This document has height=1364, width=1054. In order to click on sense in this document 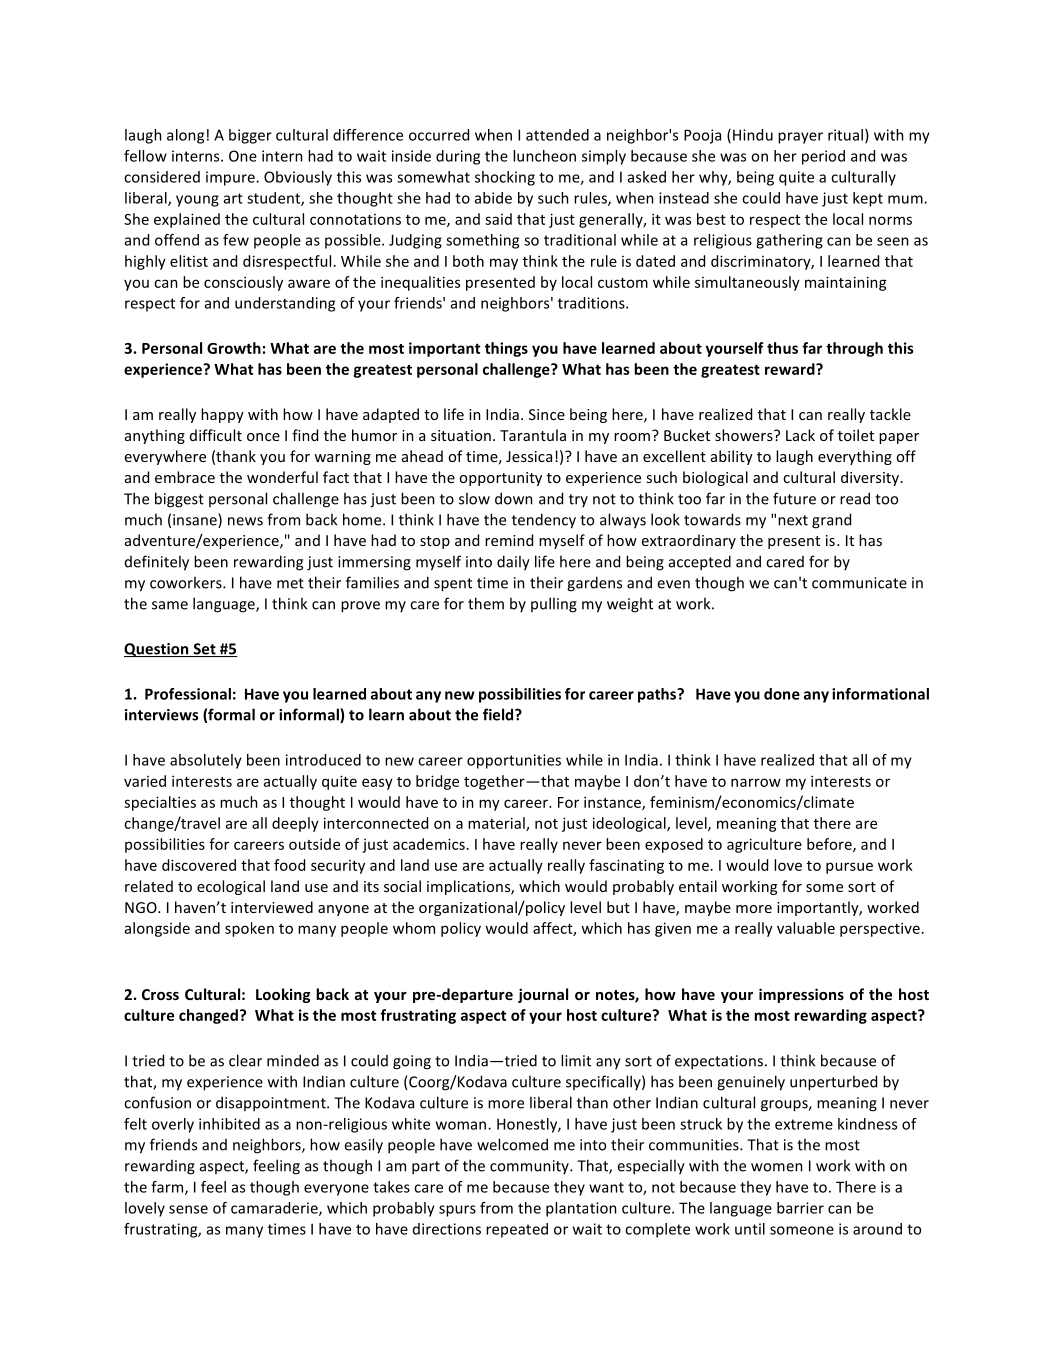, I will do `click(188, 1209)`.
